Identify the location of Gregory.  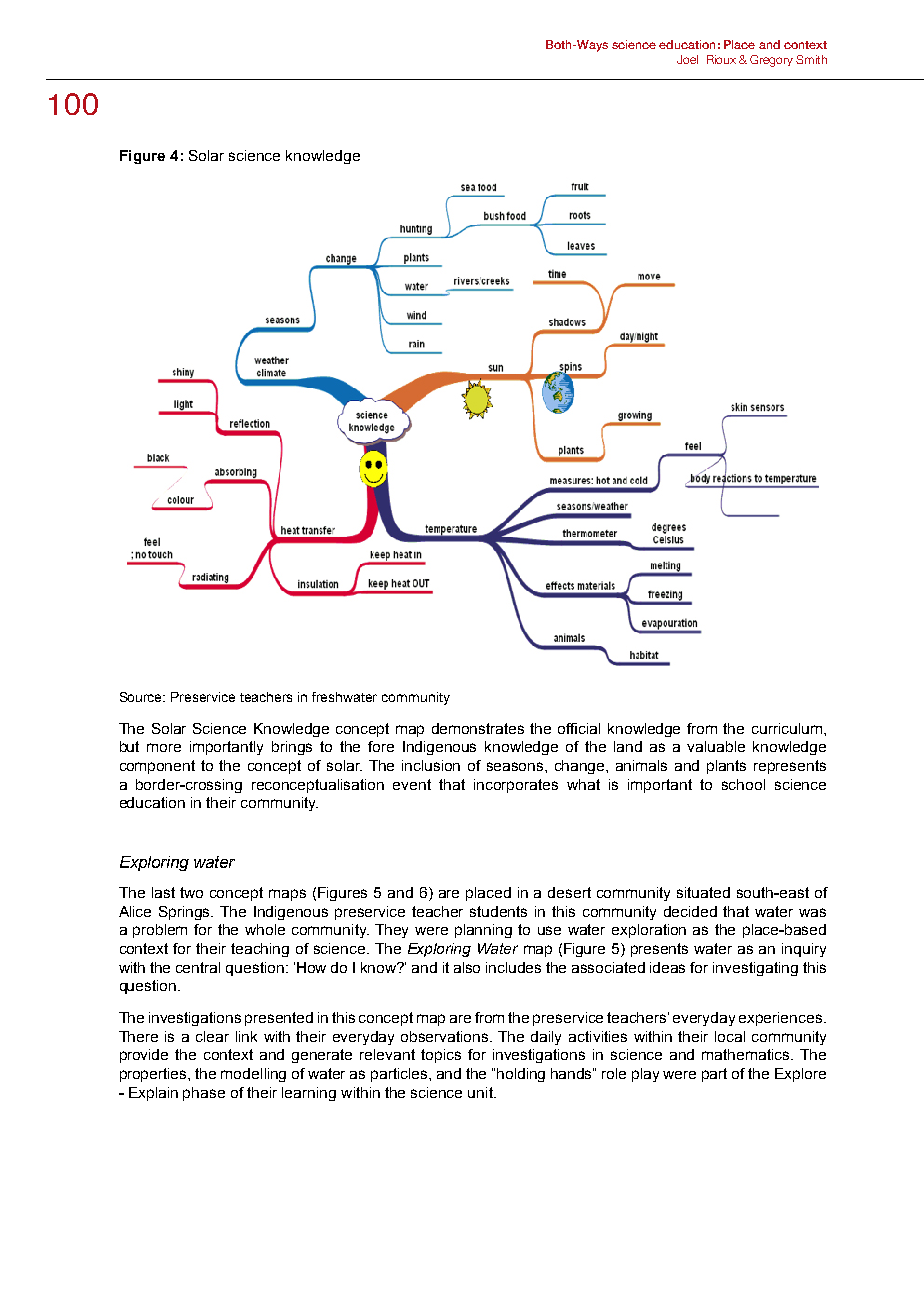
(771, 61).
